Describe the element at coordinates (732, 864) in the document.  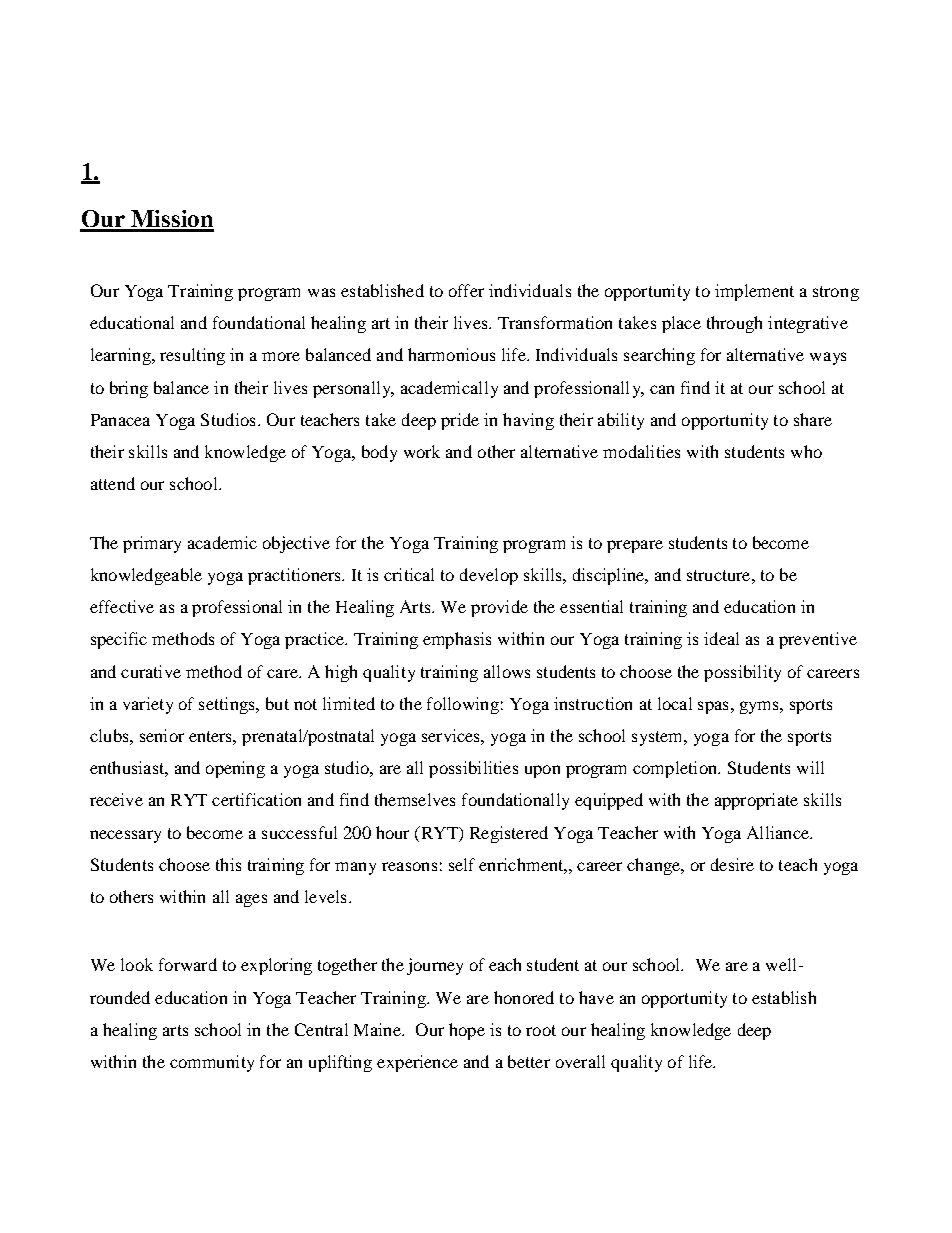
I see `desire` at that location.
